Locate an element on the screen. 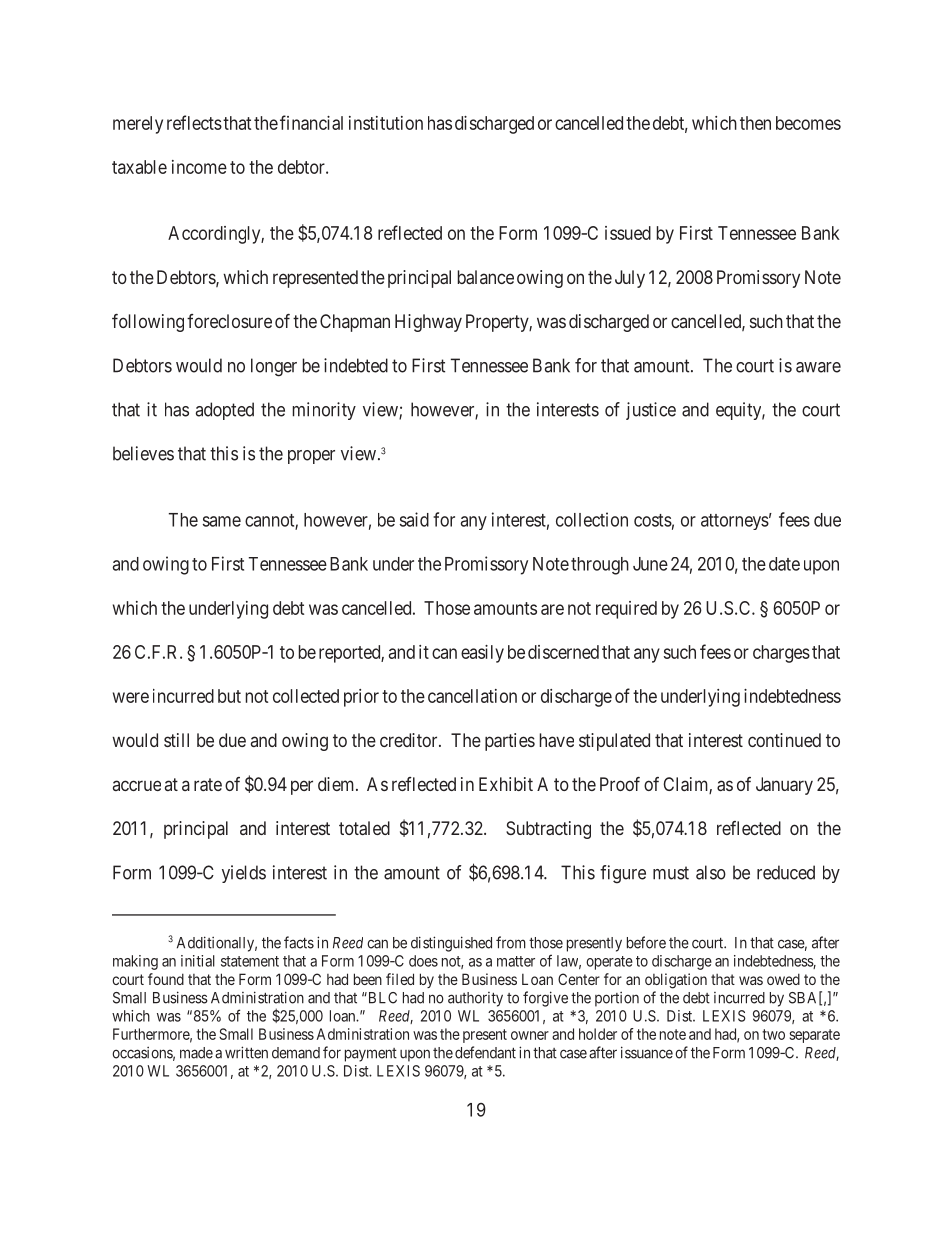  January is located at coordinates (784, 786).
